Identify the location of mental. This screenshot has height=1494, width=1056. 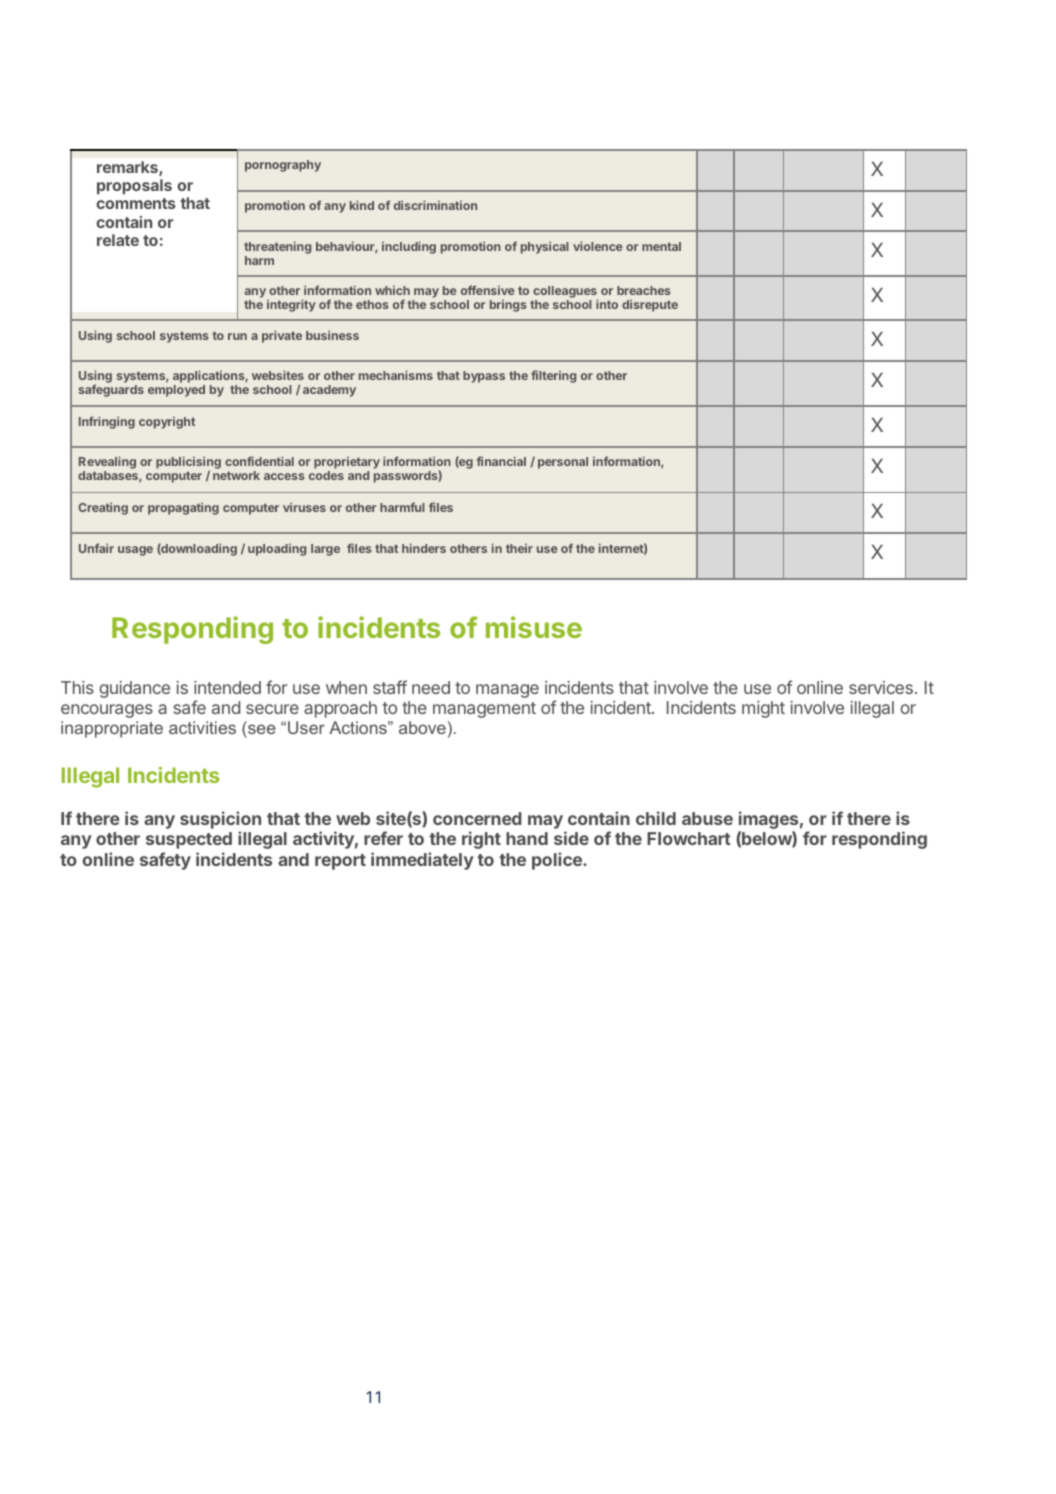
(661, 246).
